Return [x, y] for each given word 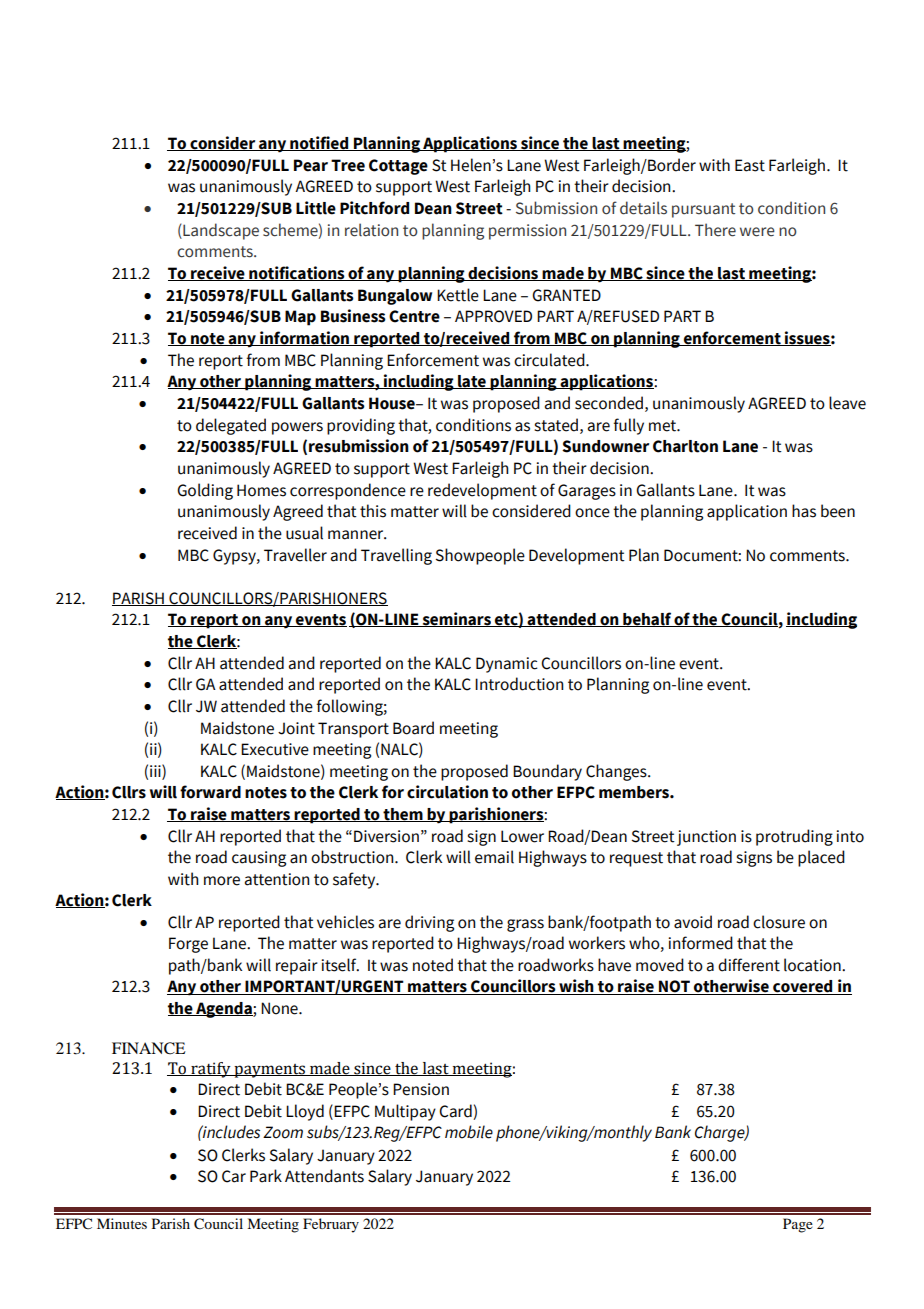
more [222, 881]
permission [527, 232]
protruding [794, 837]
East [750, 165]
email [494, 857]
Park [266, 1176]
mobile [469, 1132]
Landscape [220, 231]
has [804, 511]
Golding [205, 491]
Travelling [396, 556]
